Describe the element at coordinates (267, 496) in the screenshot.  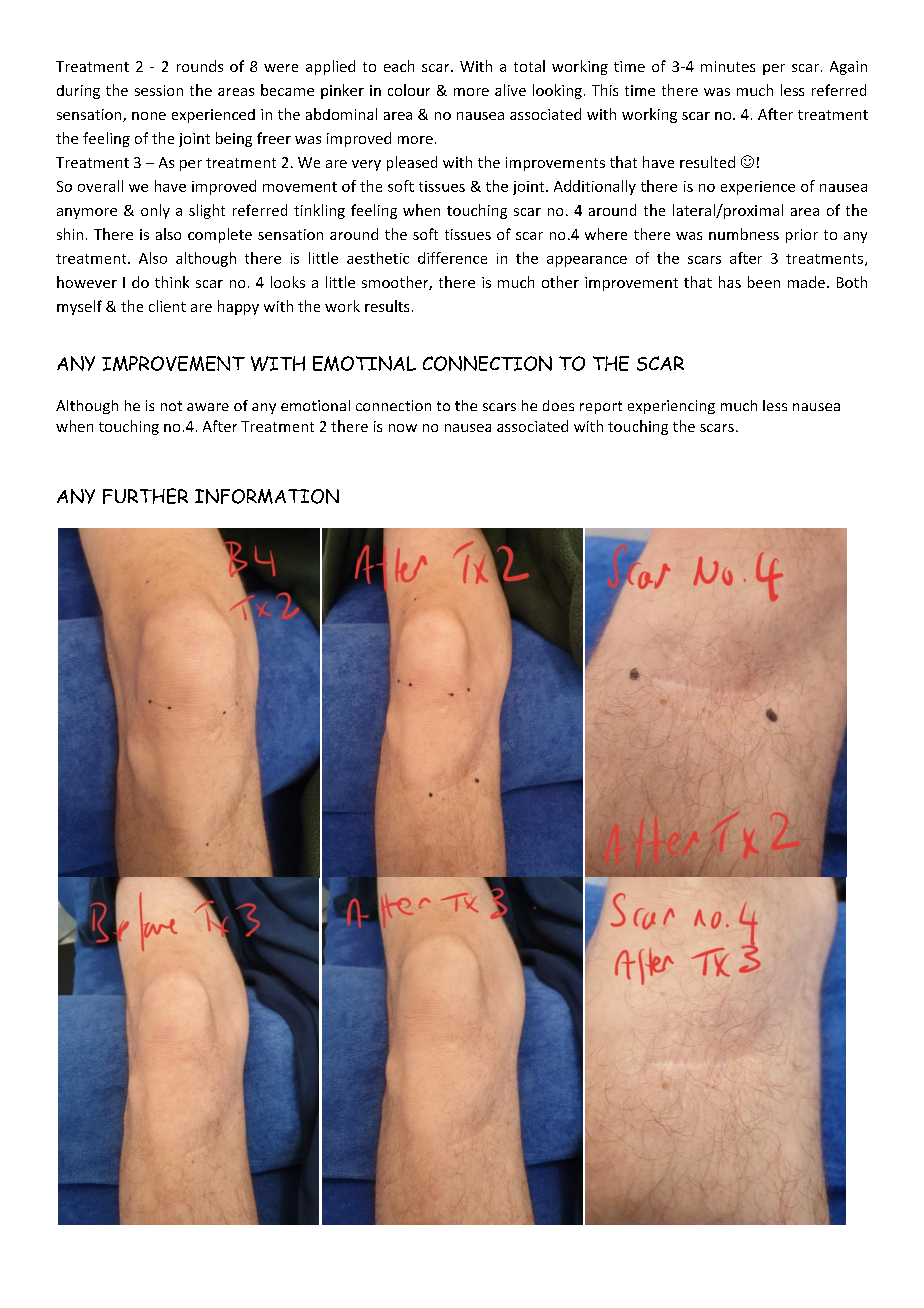
I see `INFORMATION` at that location.
